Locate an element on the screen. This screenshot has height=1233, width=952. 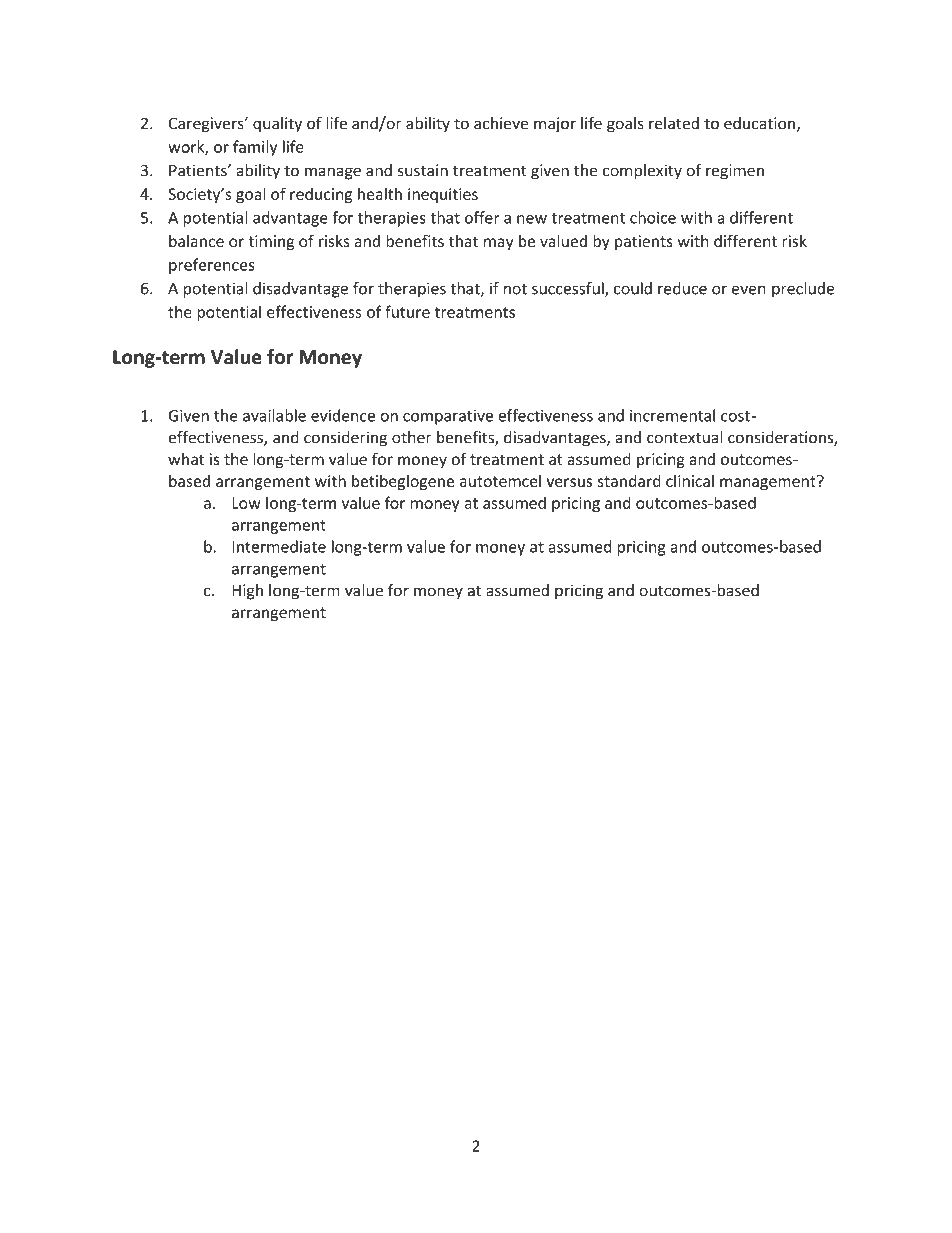
family is located at coordinates (255, 148).
